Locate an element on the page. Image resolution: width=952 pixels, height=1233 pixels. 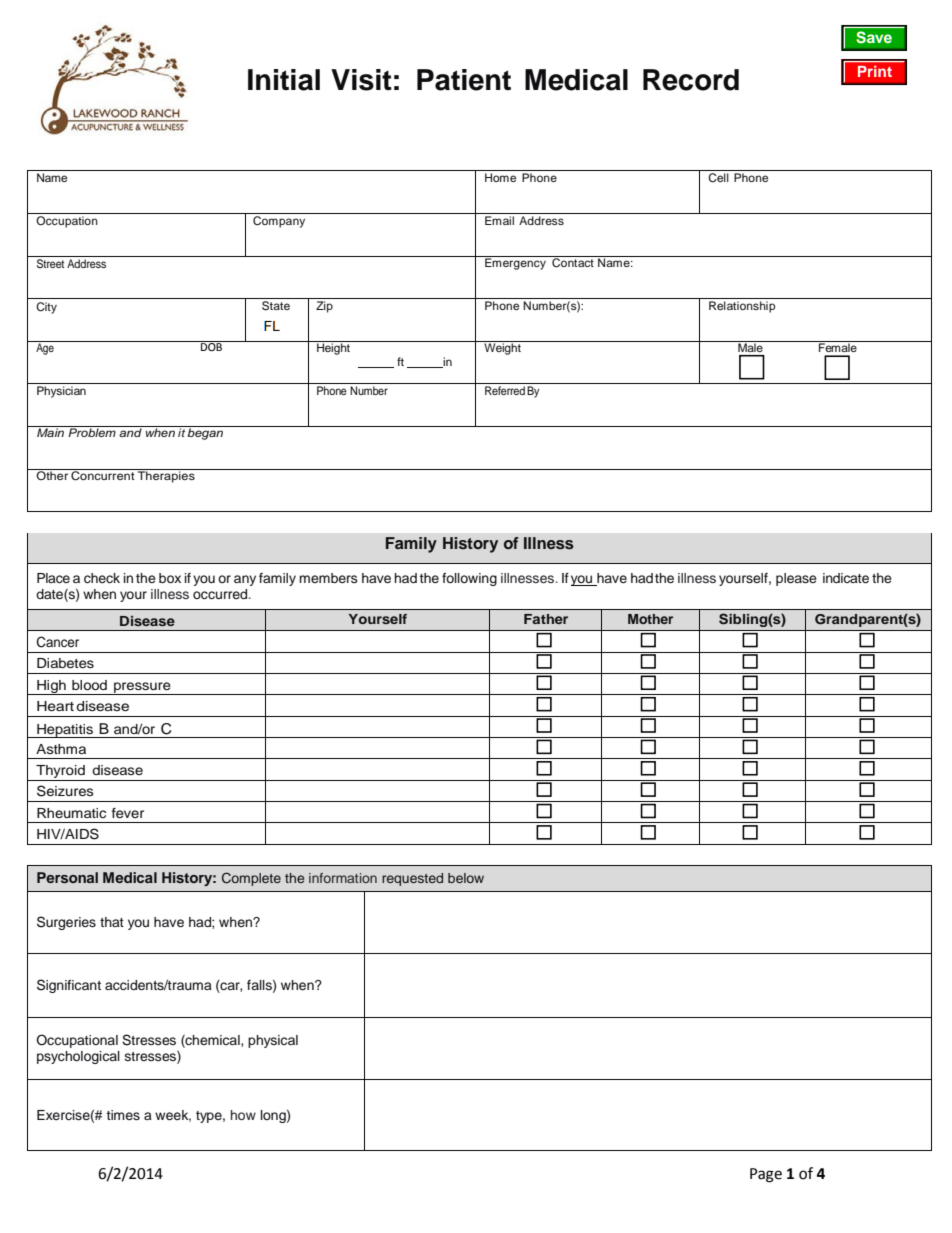
box is located at coordinates (170, 578).
